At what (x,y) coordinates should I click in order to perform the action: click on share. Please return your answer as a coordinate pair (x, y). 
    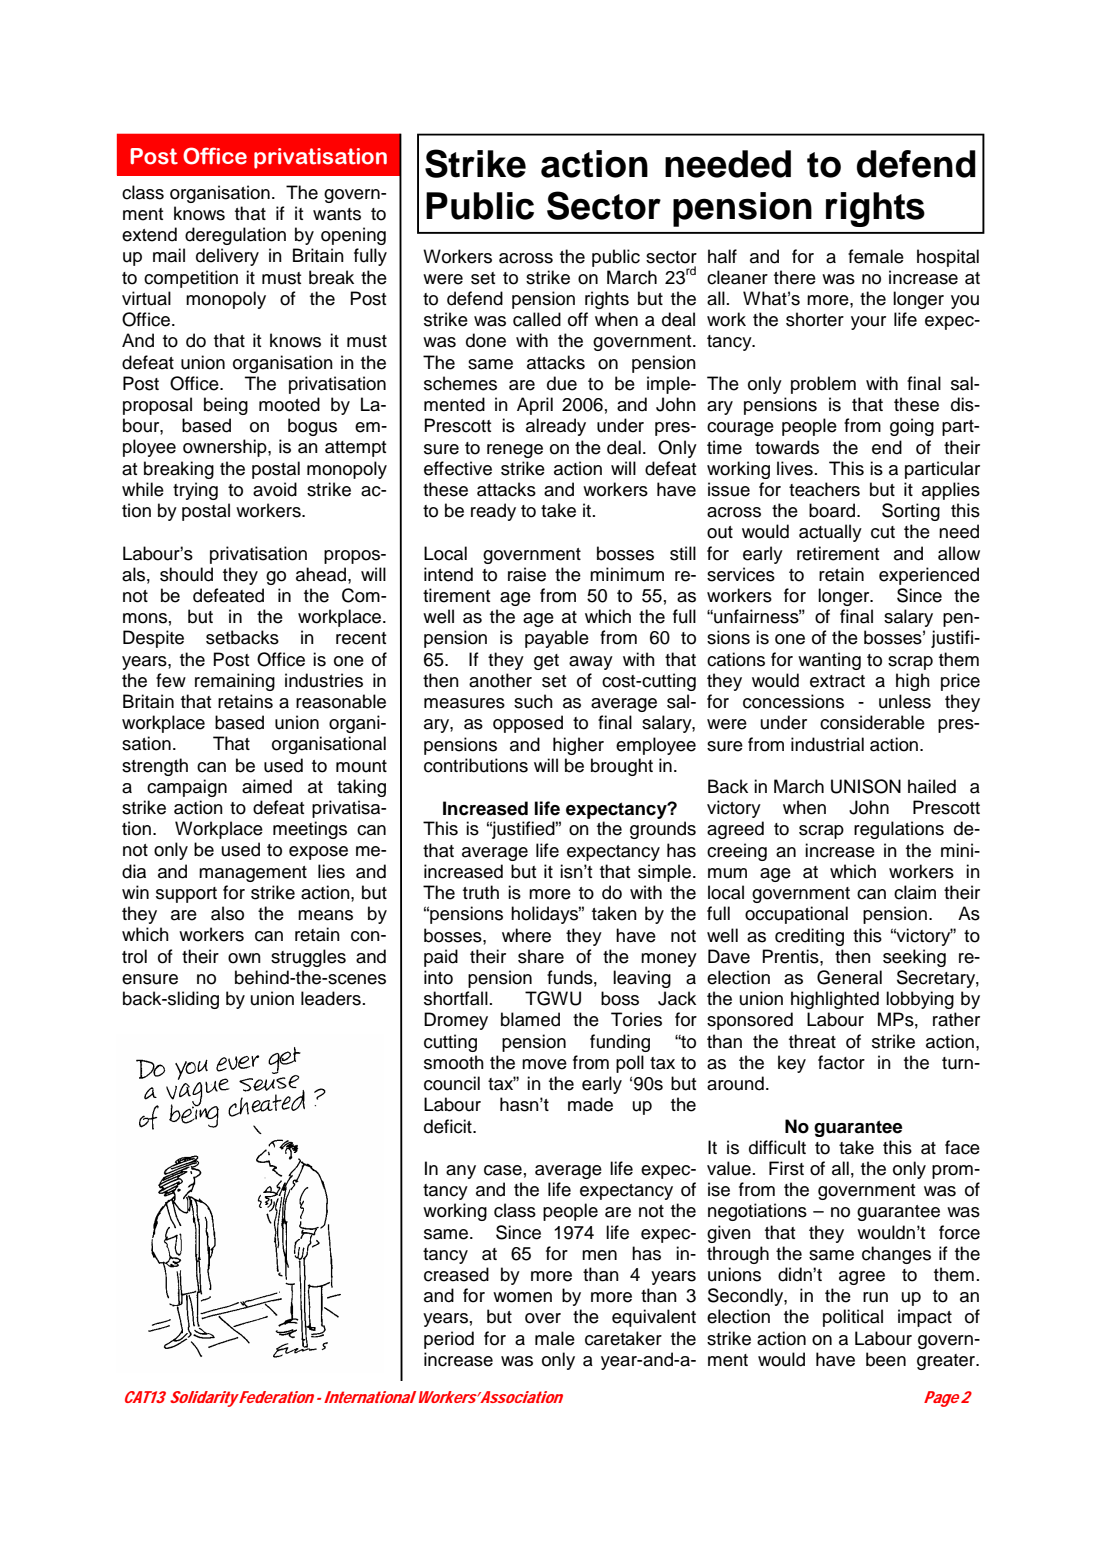
    Looking at the image, I should click on (541, 956).
